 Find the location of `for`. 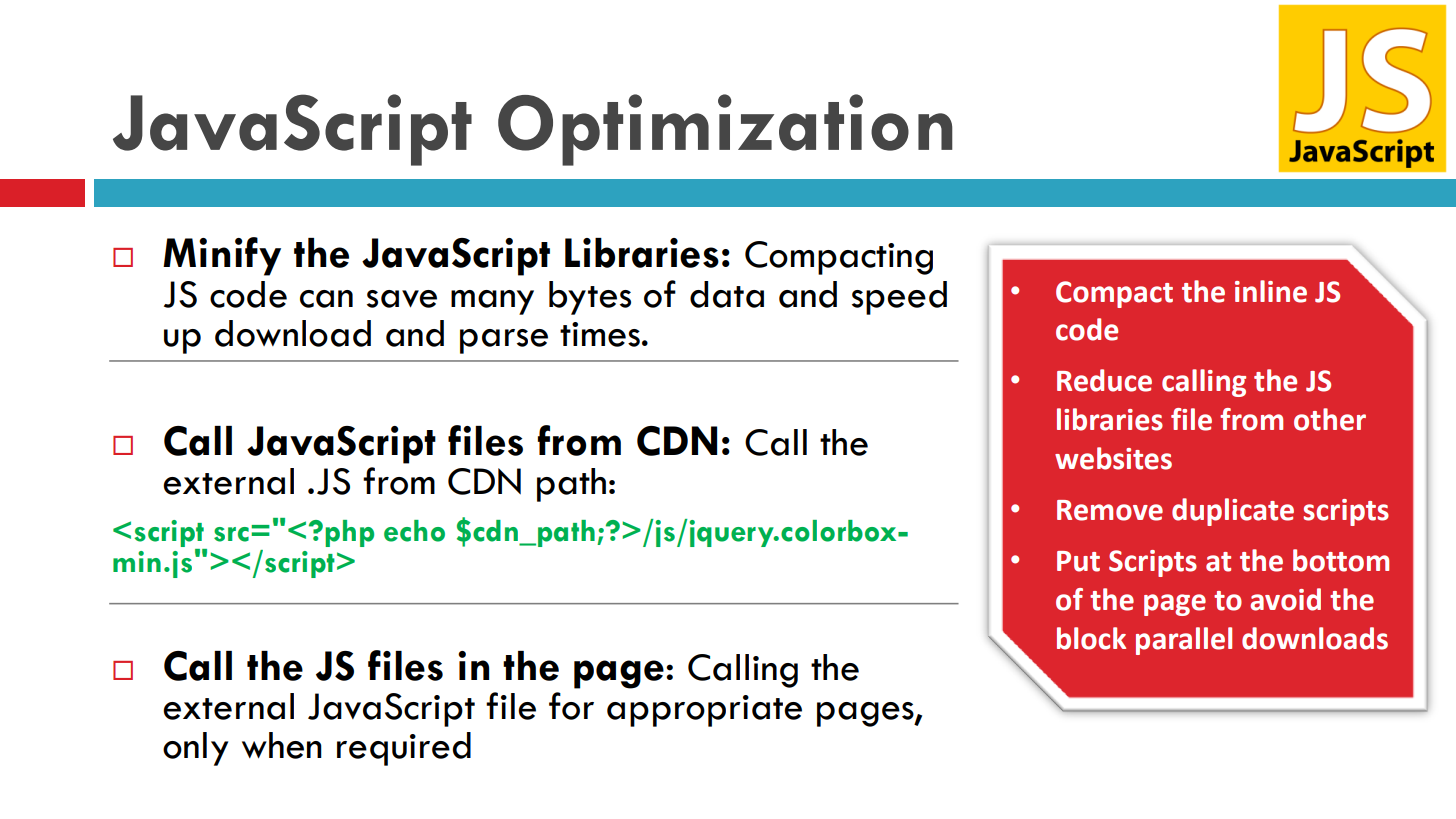

for is located at coordinates (571, 706).
